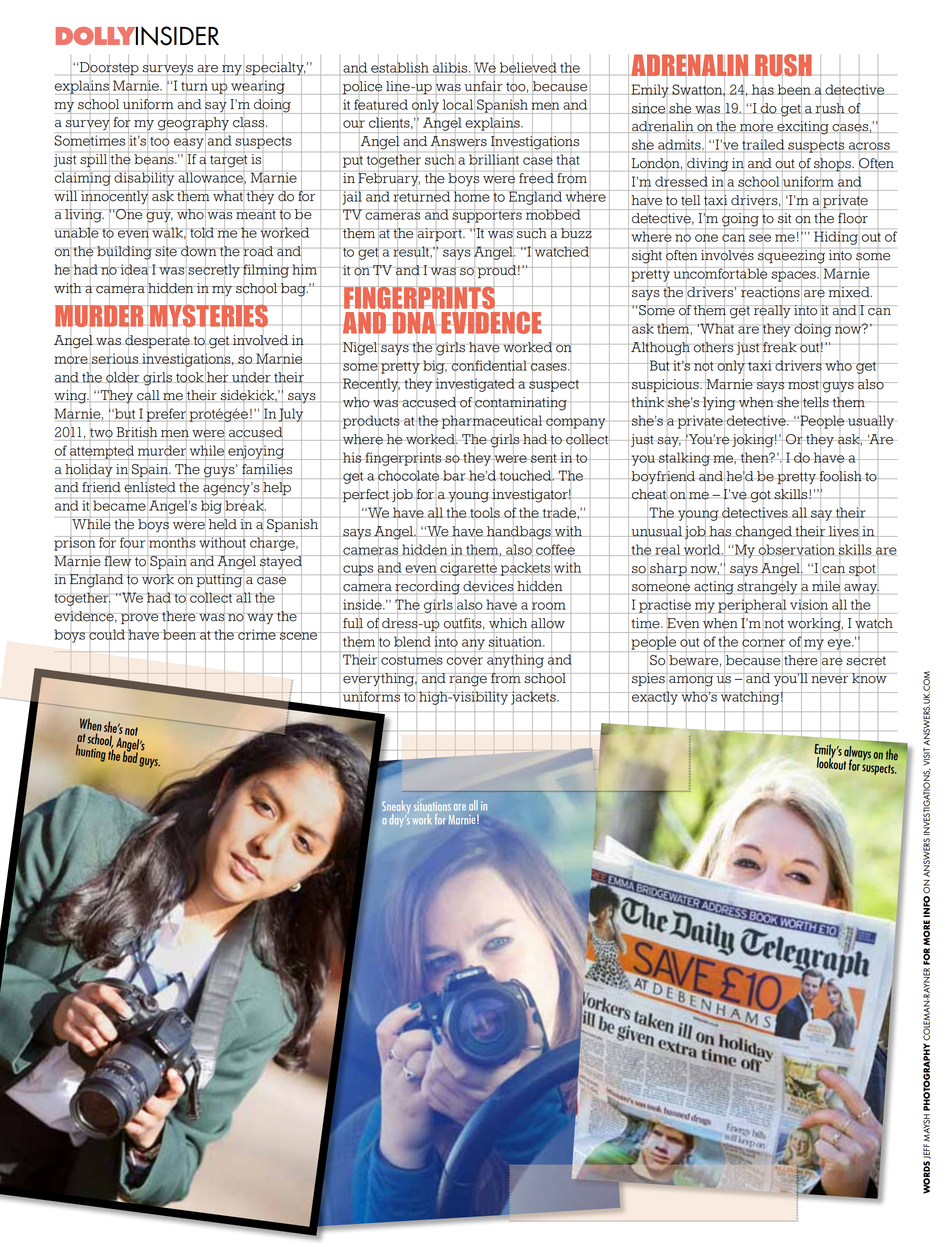 This screenshot has height=1247, width=952. Describe the element at coordinates (655, 698) in the screenshot. I see `exactly` at that location.
